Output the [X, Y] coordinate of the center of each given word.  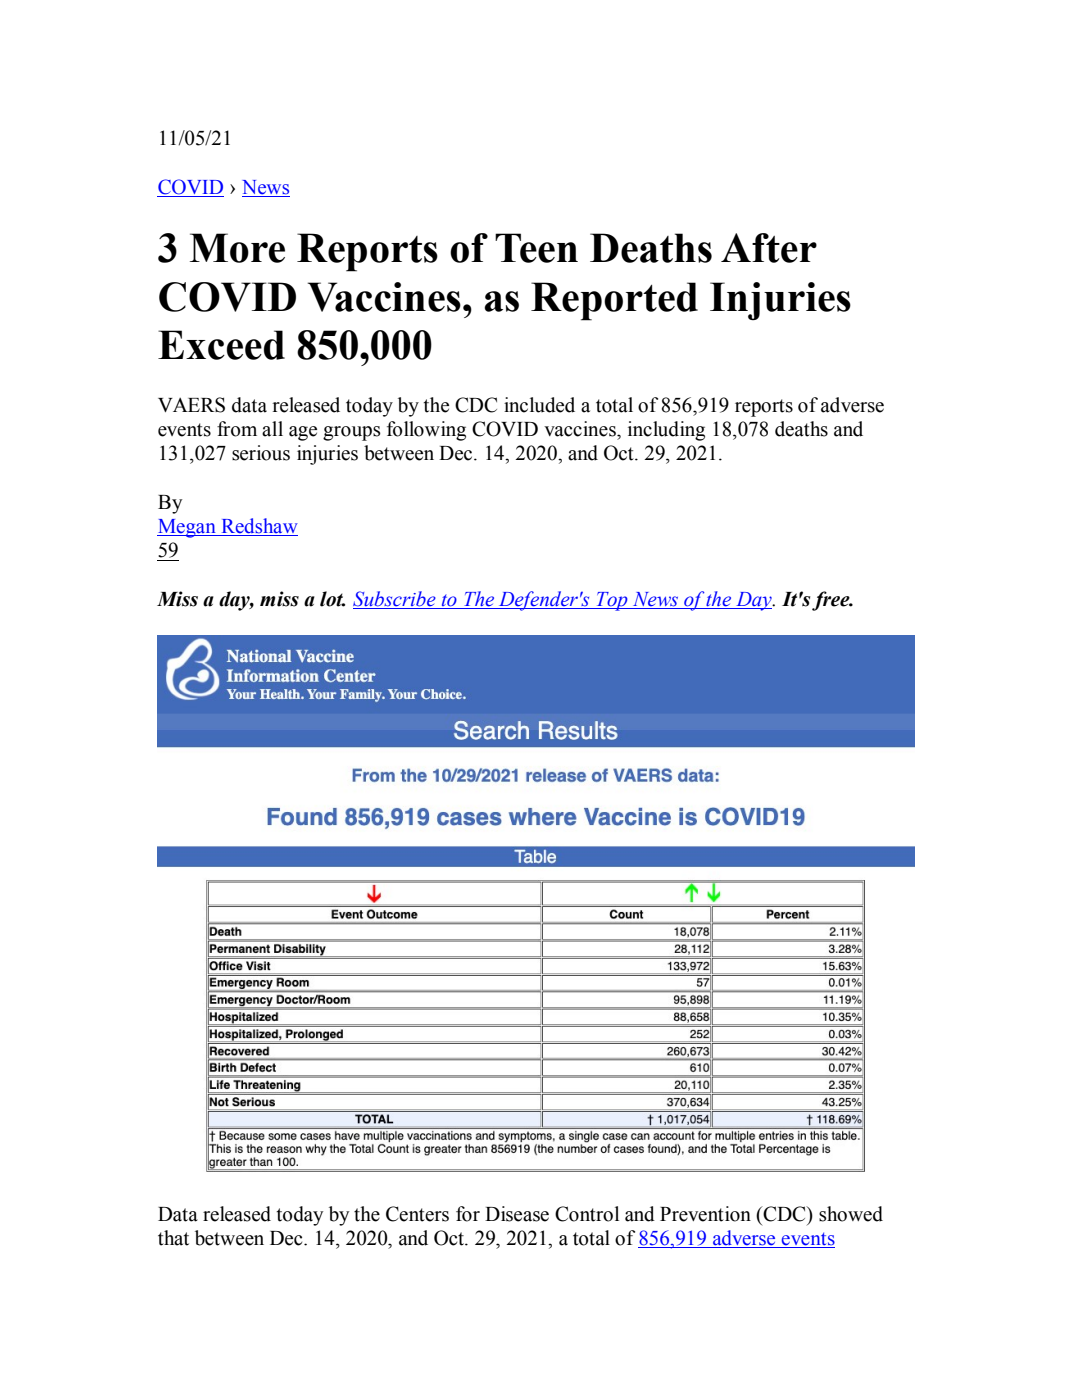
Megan [188, 528]
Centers [417, 1214]
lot [332, 599]
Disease [517, 1214]
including [666, 431]
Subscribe [395, 600]
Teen [536, 248]
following [426, 431]
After [769, 248]
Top [612, 601]
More [237, 248]
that [173, 1238]
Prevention [705, 1214]
